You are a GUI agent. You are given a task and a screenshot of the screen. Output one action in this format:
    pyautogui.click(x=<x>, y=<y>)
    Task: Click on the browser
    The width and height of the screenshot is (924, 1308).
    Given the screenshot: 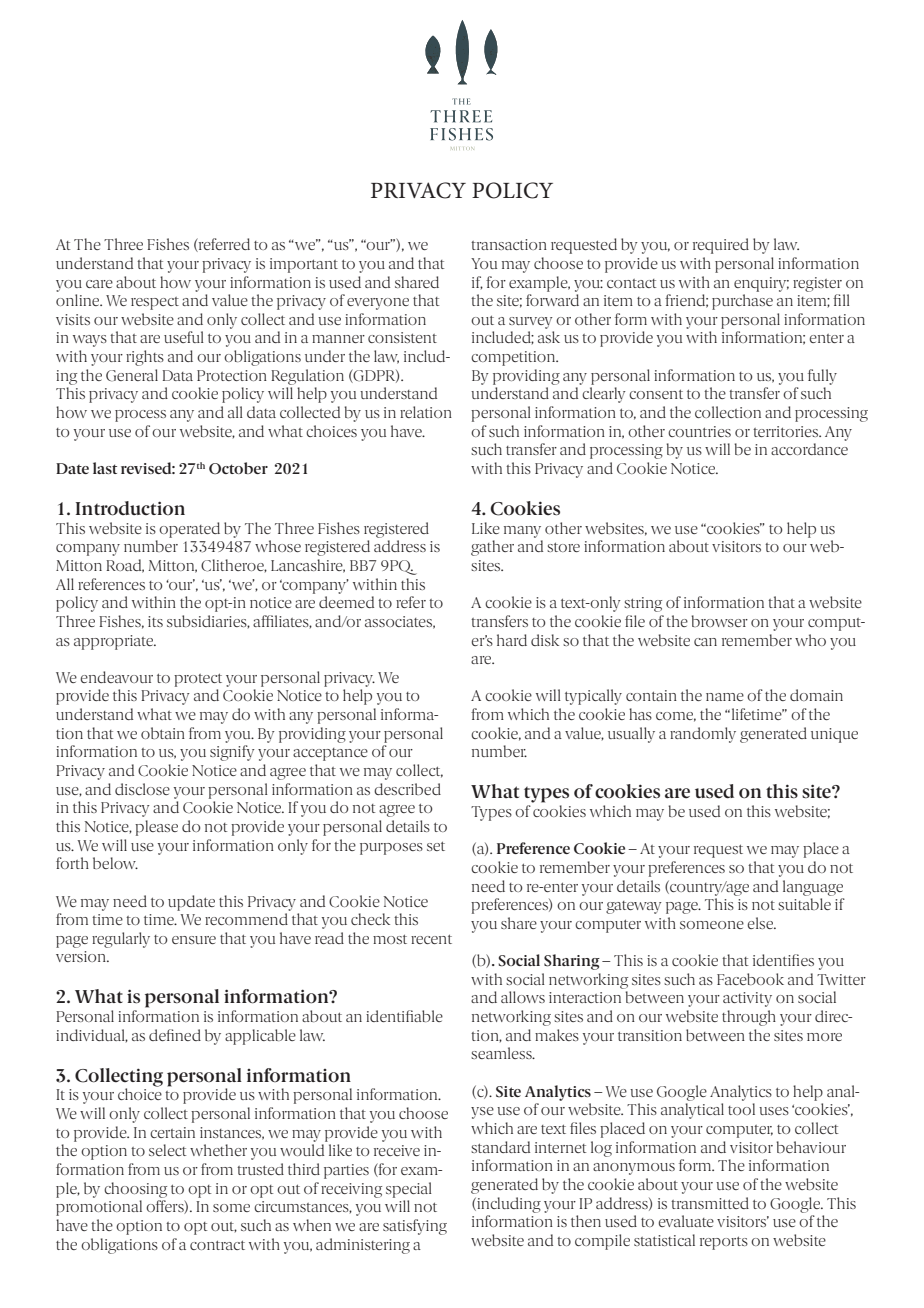 What is the action you would take?
    pyautogui.click(x=719, y=621)
